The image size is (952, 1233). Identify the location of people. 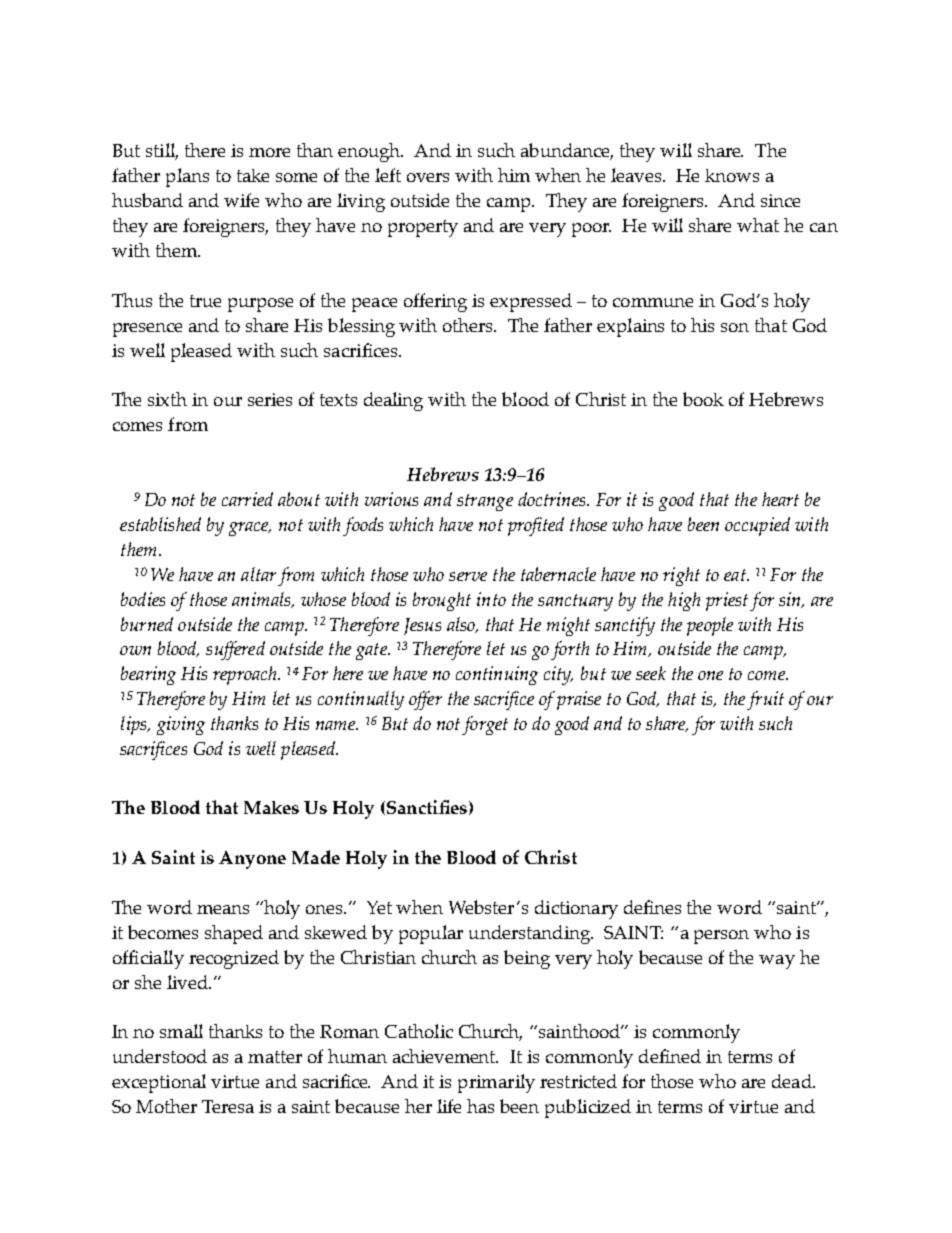
(710, 626).
